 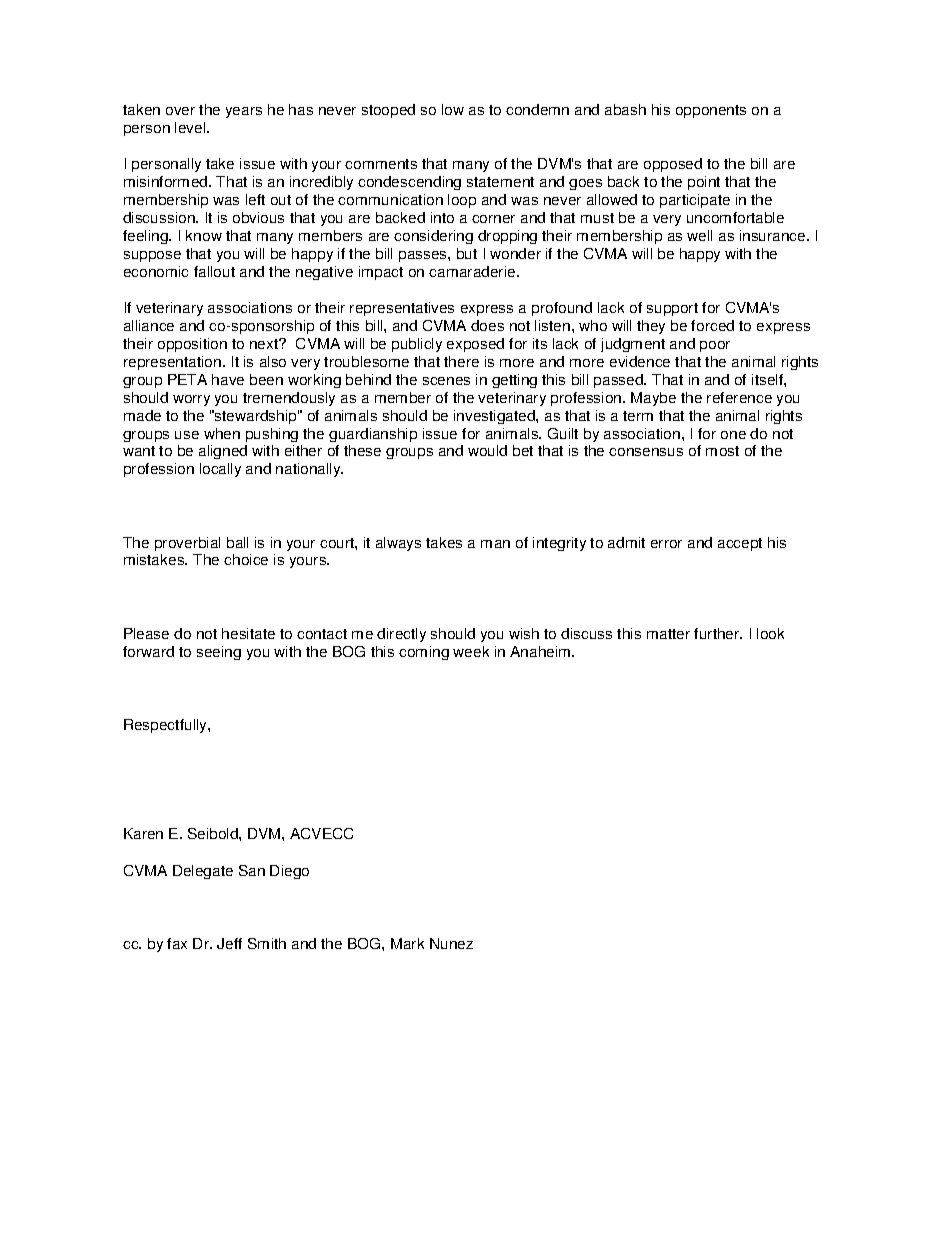 What do you see at coordinates (191, 127) in the image?
I see `level` at bounding box center [191, 127].
